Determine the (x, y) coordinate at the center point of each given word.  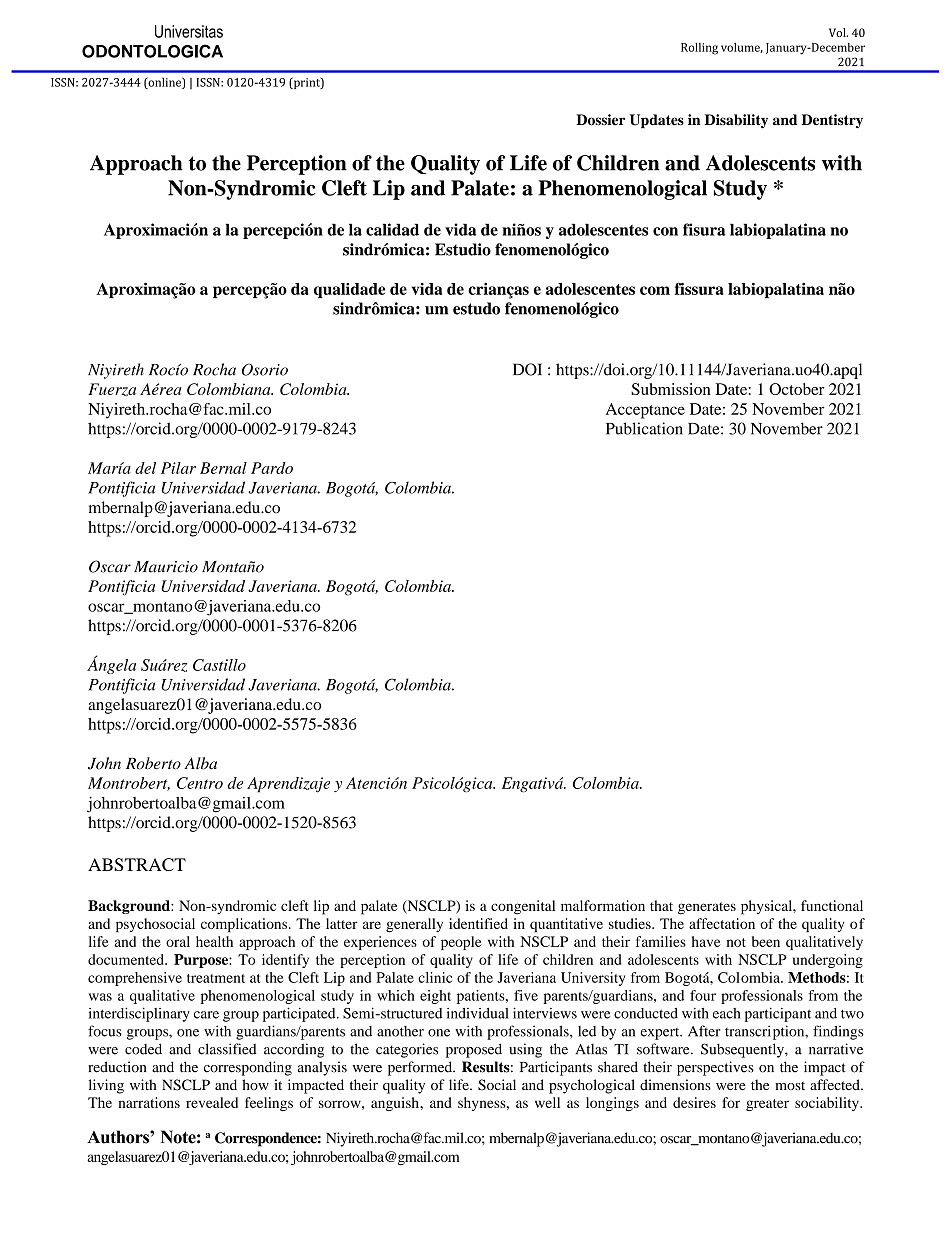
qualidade (349, 290)
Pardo (272, 468)
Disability (736, 121)
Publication (644, 428)
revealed (212, 1102)
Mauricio (166, 567)
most (790, 1085)
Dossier (600, 120)
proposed (474, 1050)
